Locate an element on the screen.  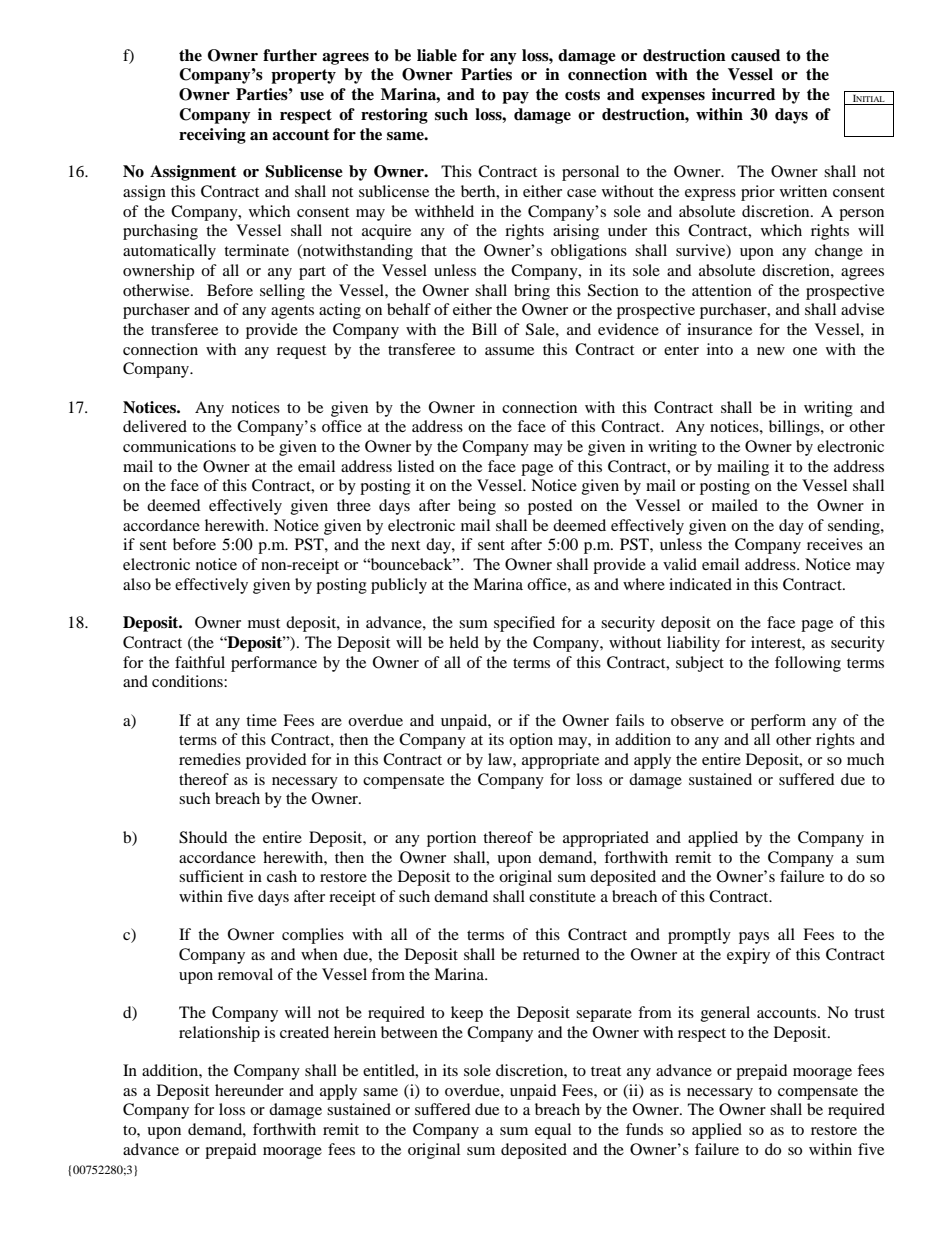
general is located at coordinates (725, 1014).
